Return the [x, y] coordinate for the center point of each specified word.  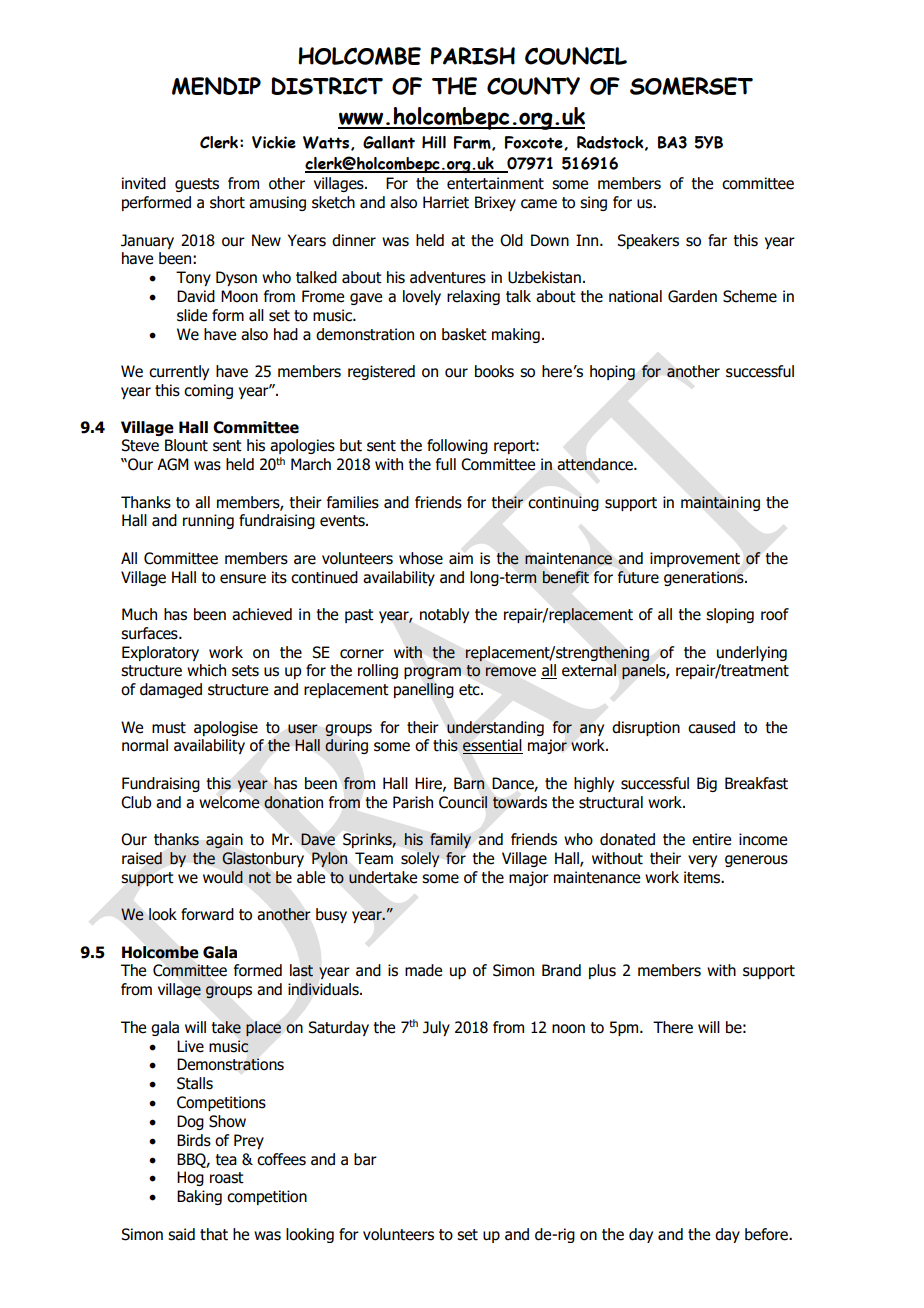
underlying [752, 653]
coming [208, 391]
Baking [199, 1197]
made [423, 970]
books [494, 371]
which [206, 670]
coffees [281, 1159]
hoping [612, 373]
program [432, 673]
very [702, 861]
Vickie [274, 142]
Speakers [648, 241]
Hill [434, 142]
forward [207, 914]
